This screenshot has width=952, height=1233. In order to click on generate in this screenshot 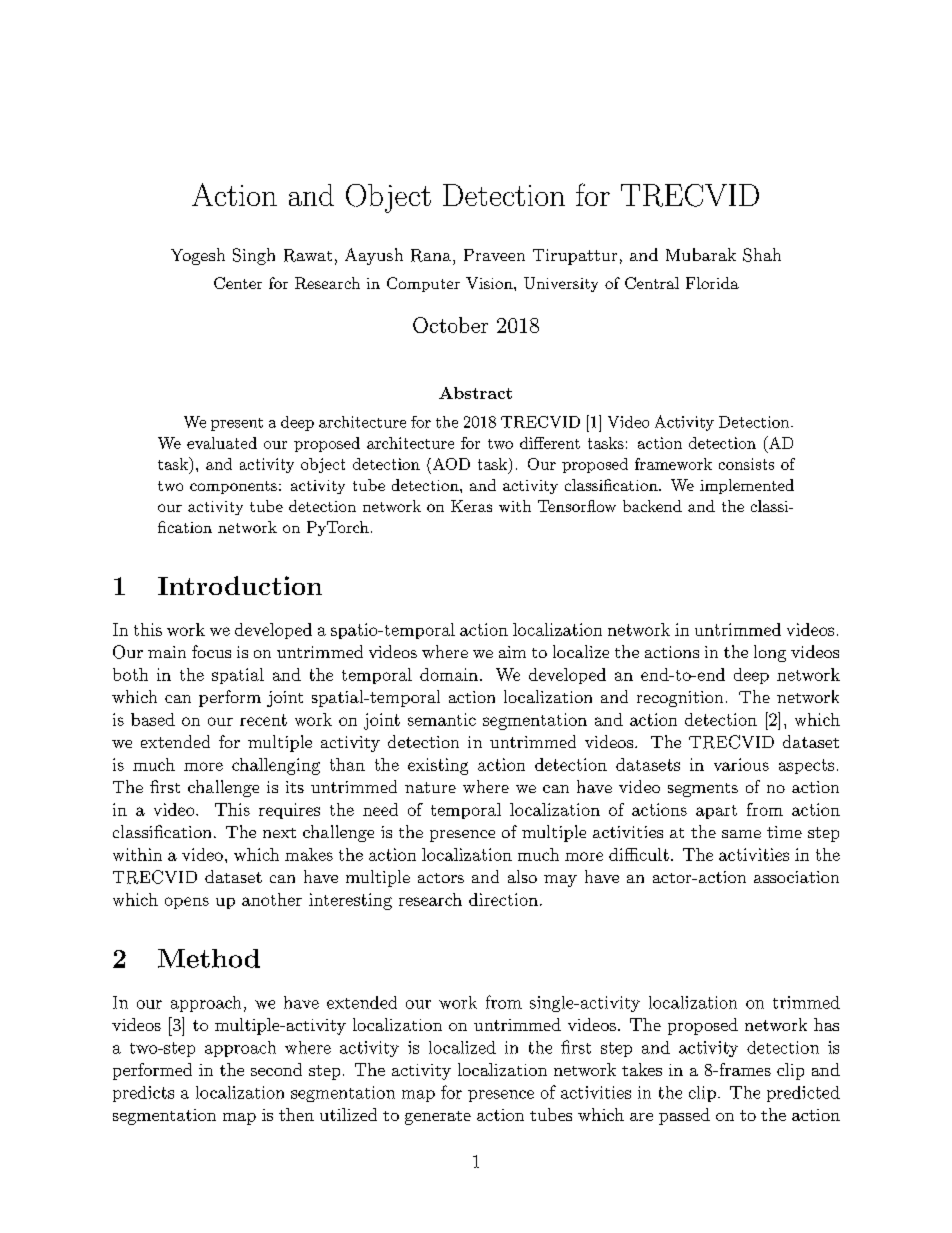, I will do `click(438, 1118)`.
